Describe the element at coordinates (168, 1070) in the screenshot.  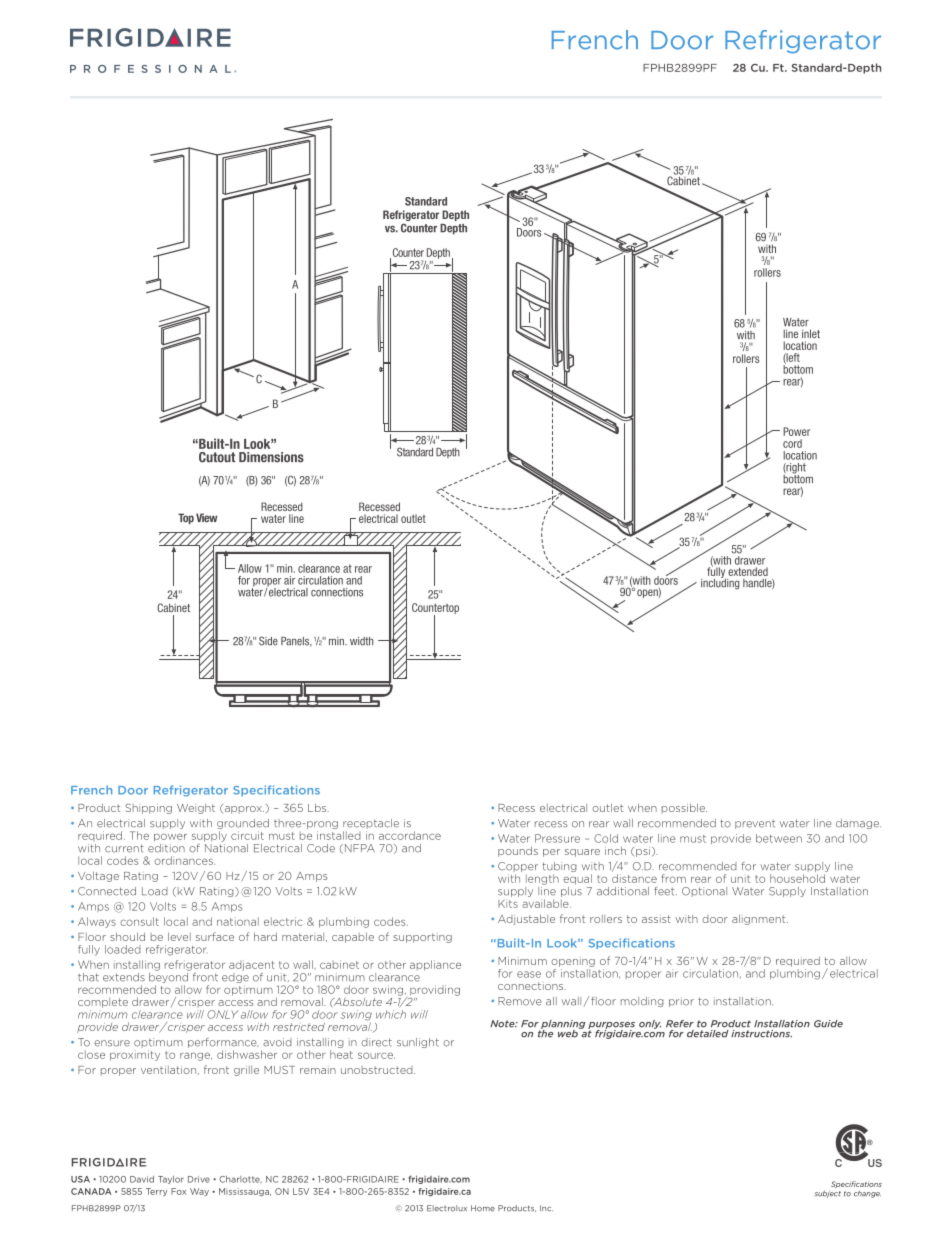
I see `ventilation` at that location.
